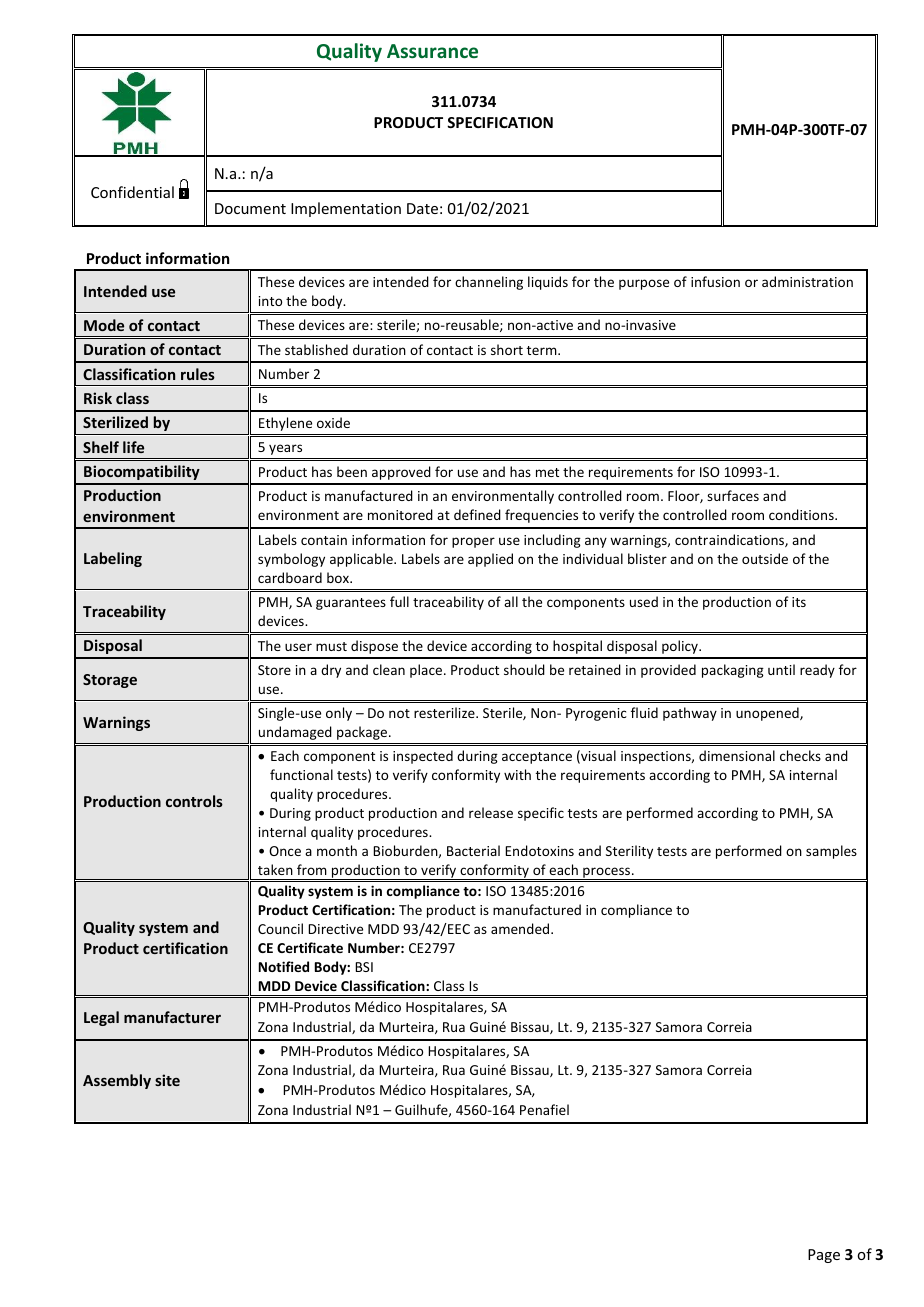 The image size is (924, 1307). Describe the element at coordinates (521, 928) in the image. I see `amended` at that location.
